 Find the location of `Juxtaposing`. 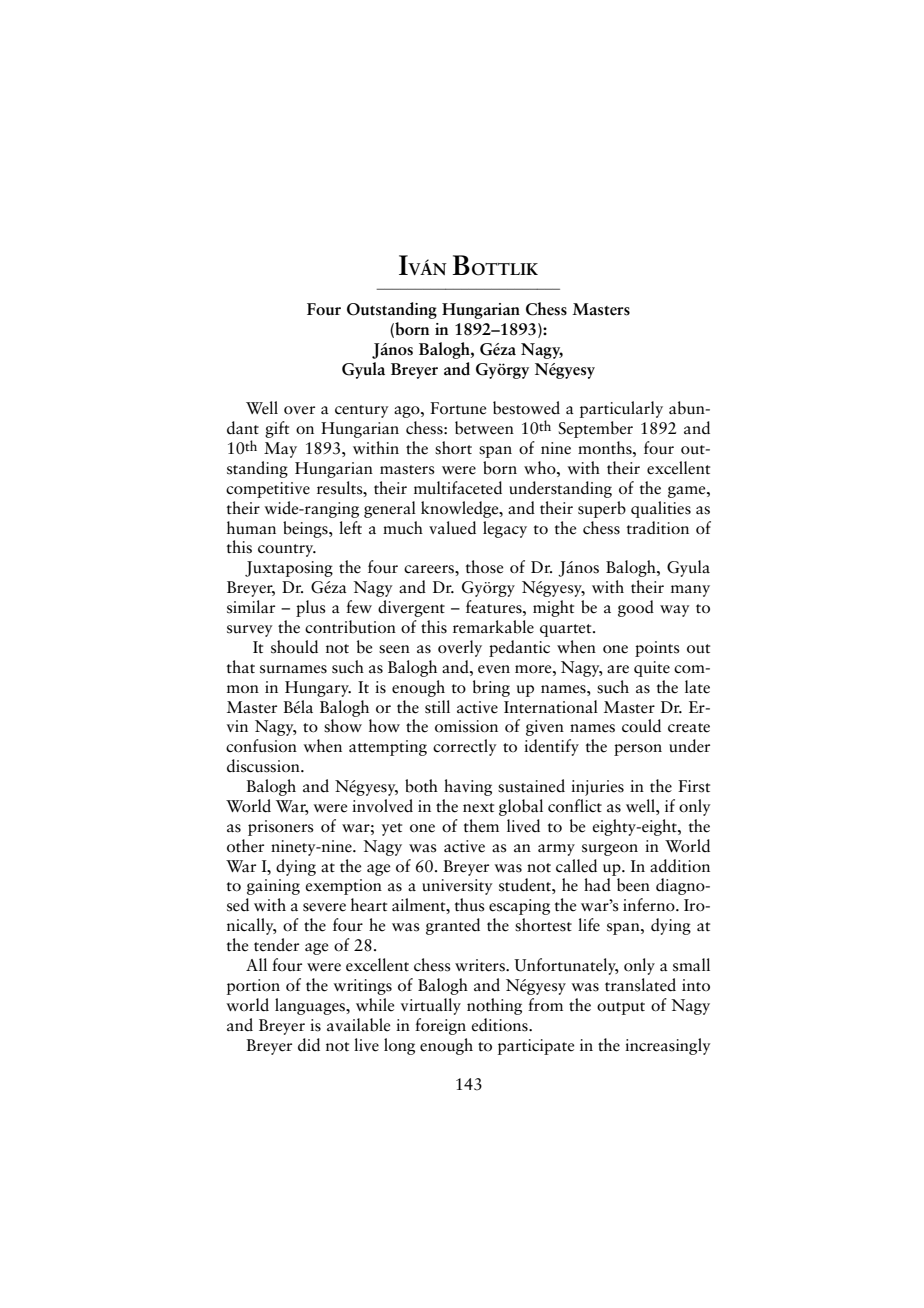

Juxtaposing is located at coordinates (289, 569).
